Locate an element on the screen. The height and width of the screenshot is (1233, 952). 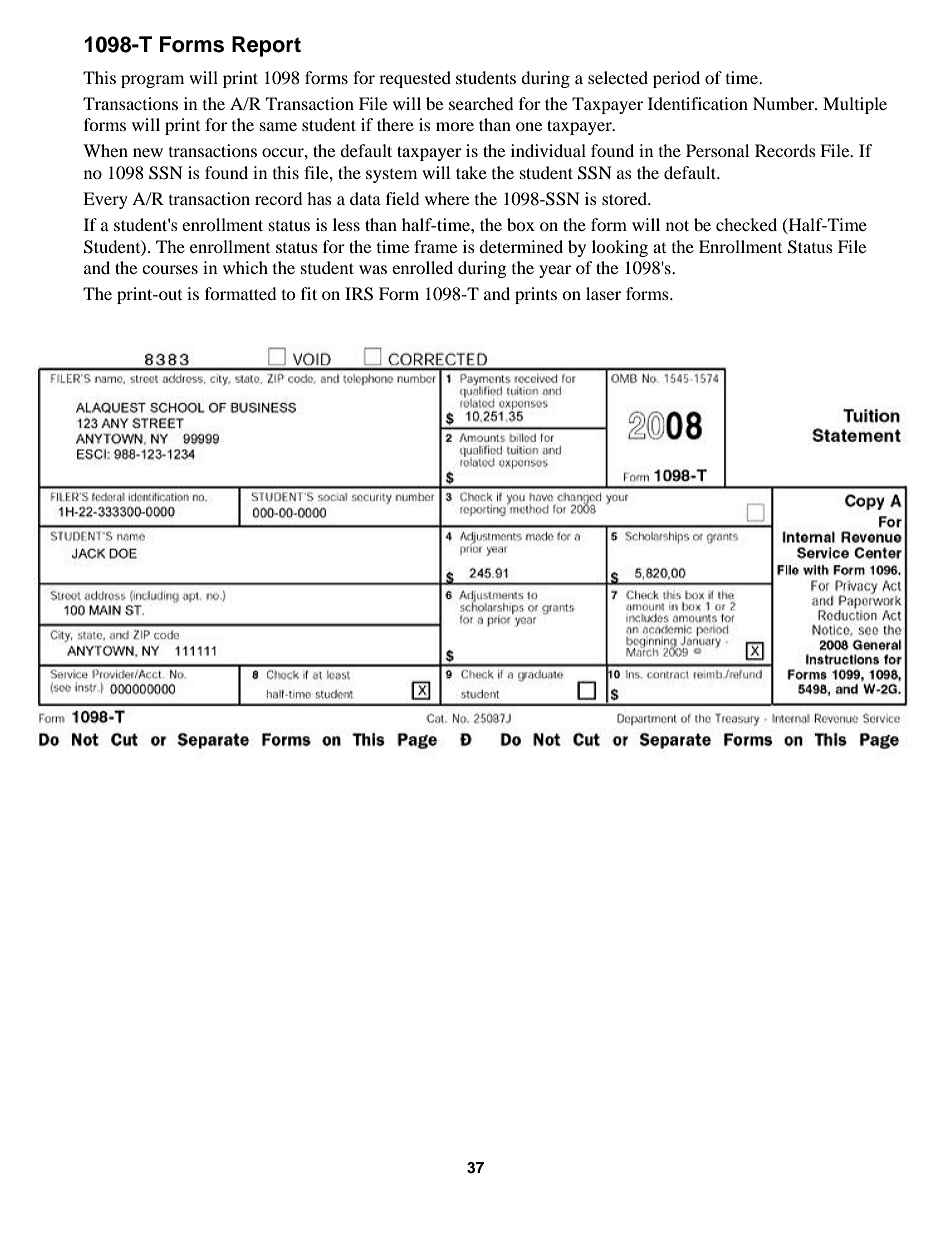
laser is located at coordinates (603, 293).
